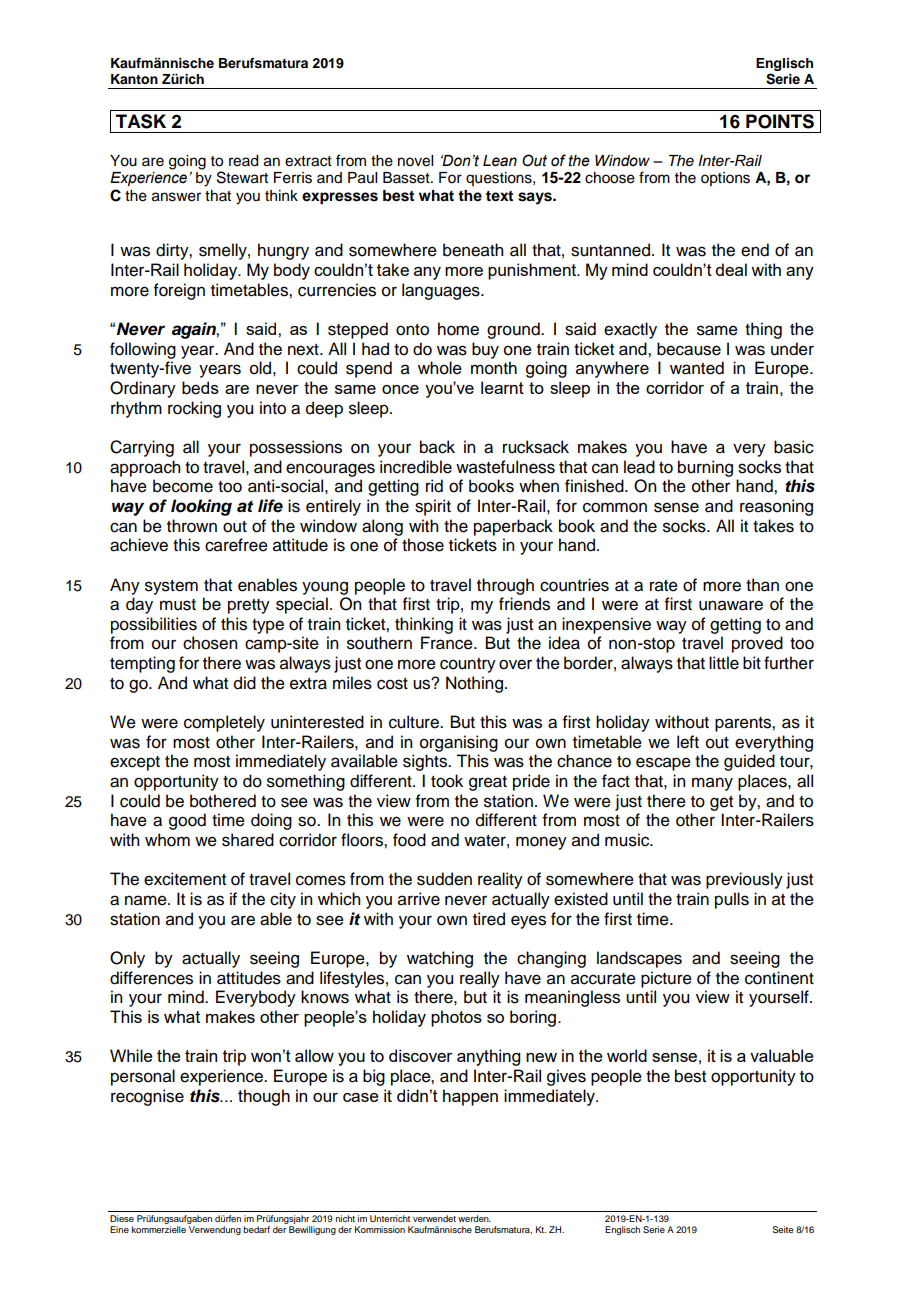  Describe the element at coordinates (499, 196) in the screenshot. I see `text` at that location.
